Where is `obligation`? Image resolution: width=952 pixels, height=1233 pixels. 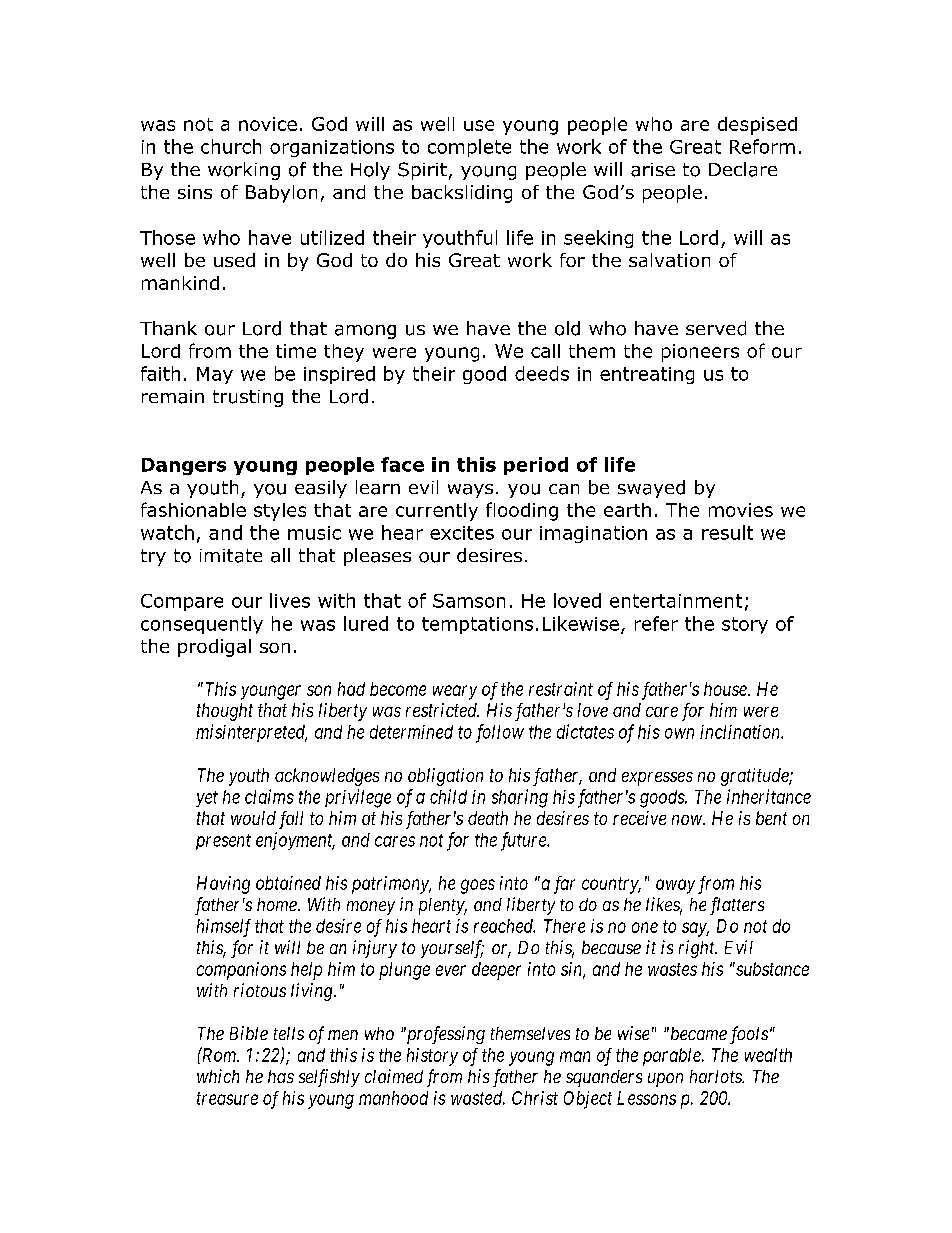
obligation is located at coordinates (445, 777).
